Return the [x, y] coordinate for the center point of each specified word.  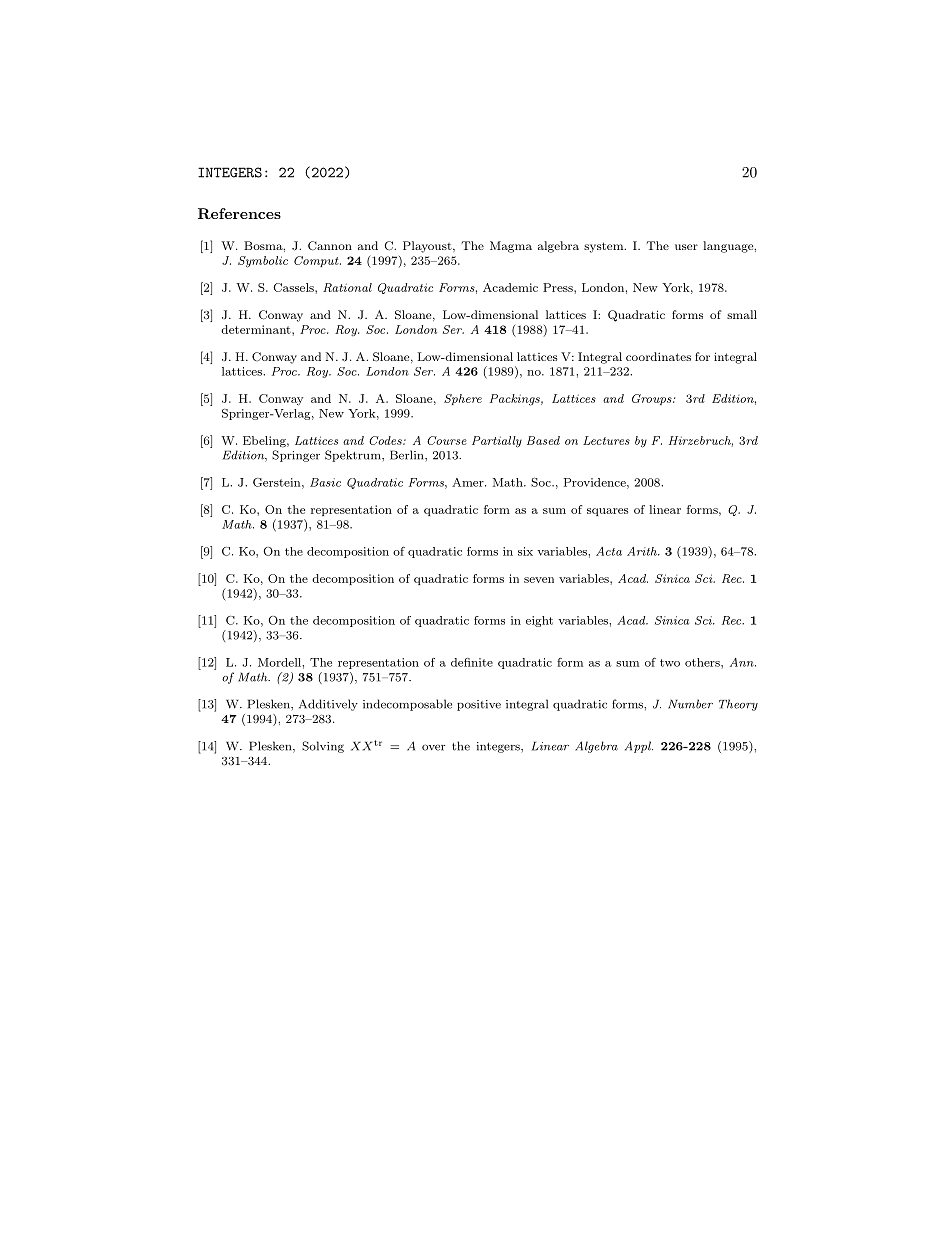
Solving [323, 747]
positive [479, 705]
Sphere [463, 399]
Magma [511, 247]
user [686, 247]
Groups [653, 399]
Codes [386, 440]
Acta [609, 551]
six [525, 551]
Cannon [330, 246]
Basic [325, 482]
